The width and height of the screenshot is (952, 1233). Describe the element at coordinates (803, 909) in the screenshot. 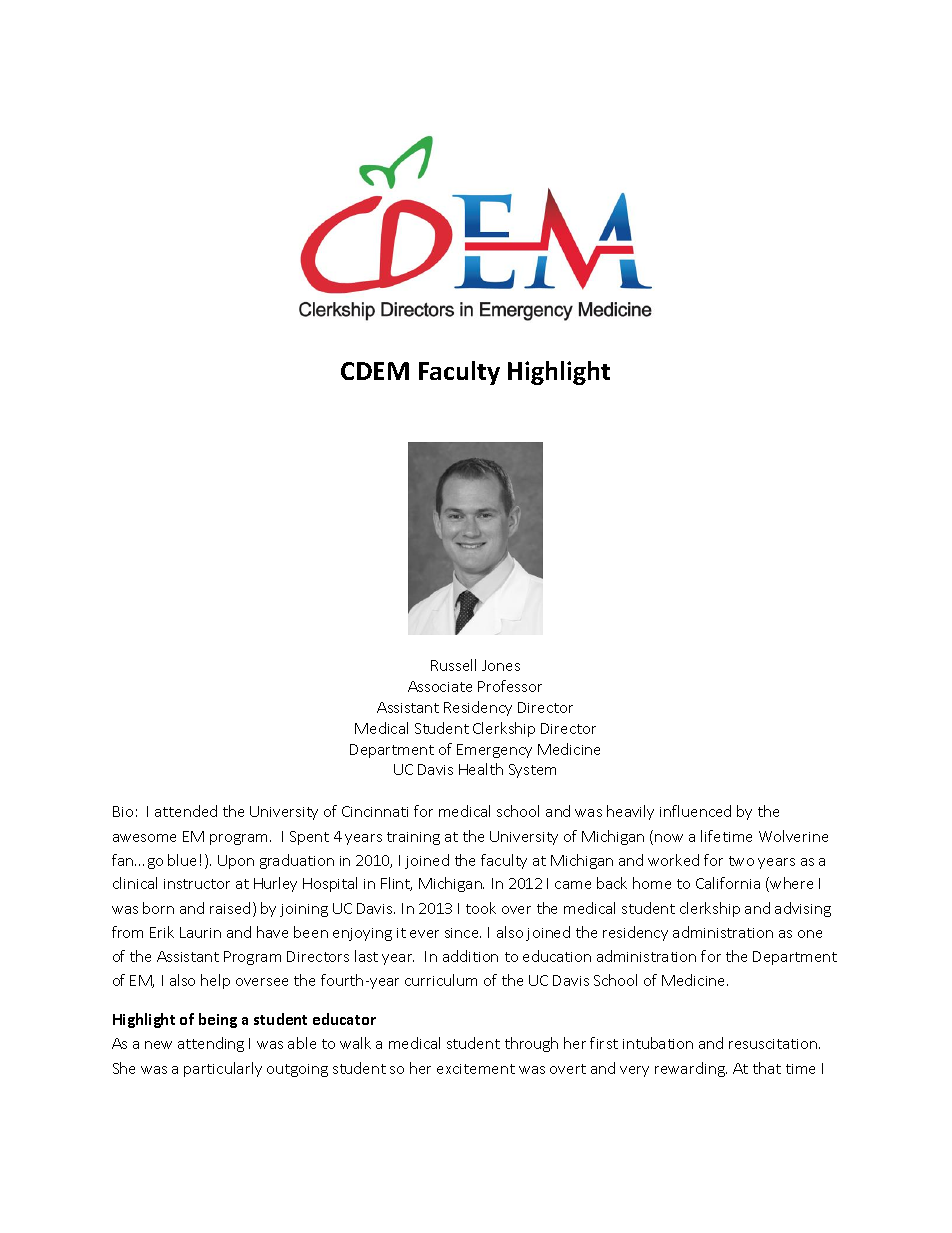

I see `advising` at that location.
